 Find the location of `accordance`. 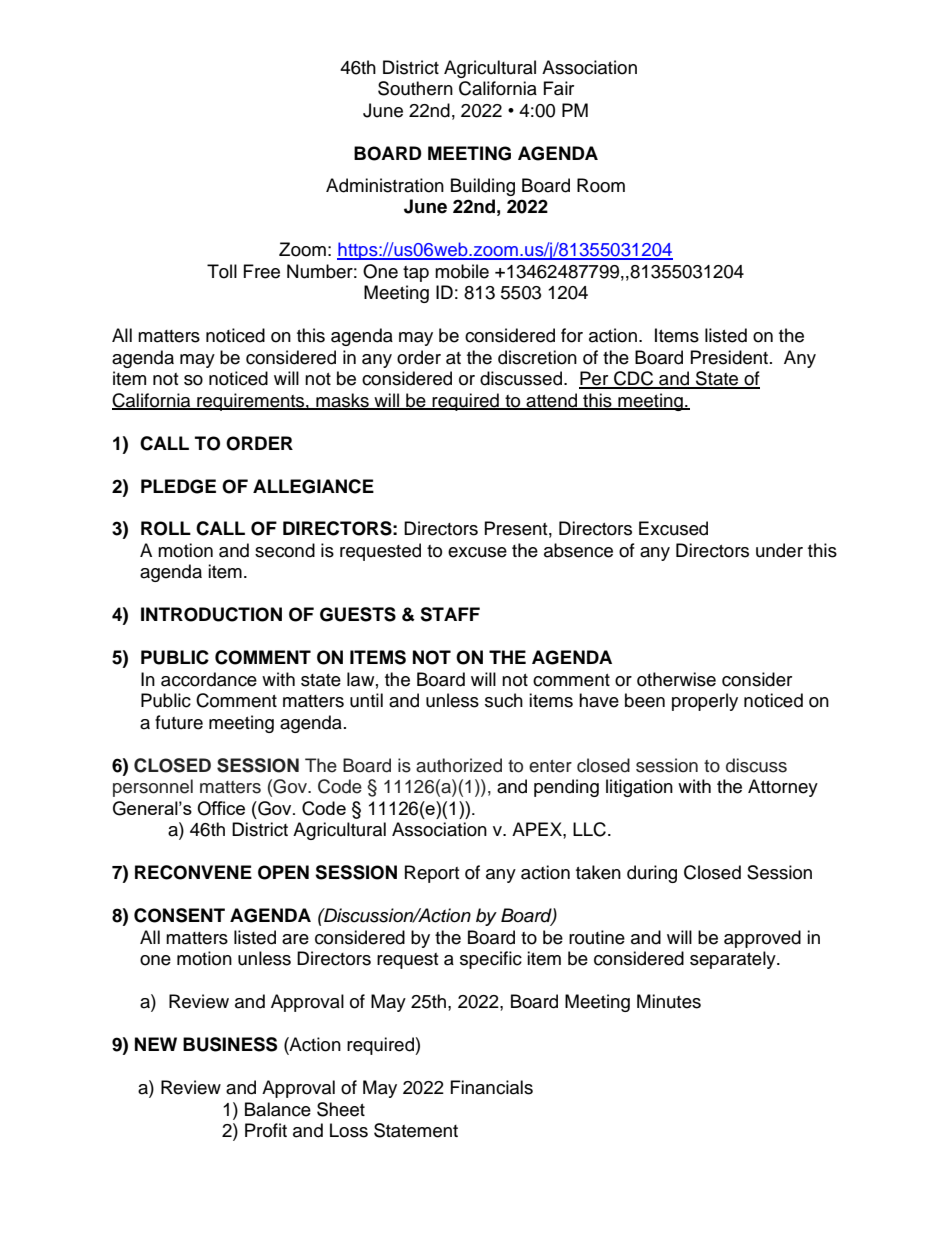

accordance is located at coordinates (209, 679).
